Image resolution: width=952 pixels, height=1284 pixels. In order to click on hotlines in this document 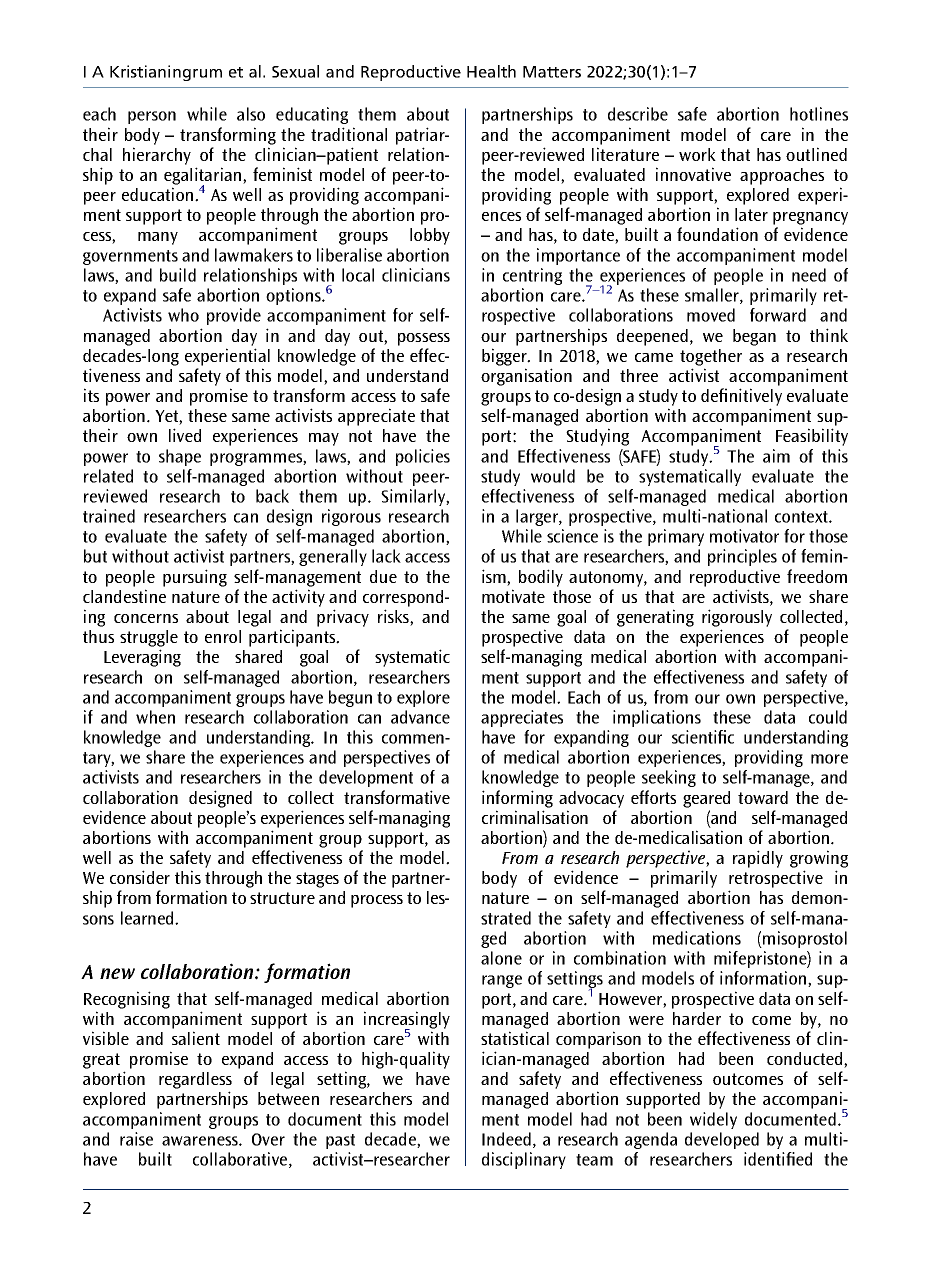, I will do `click(819, 114)`.
